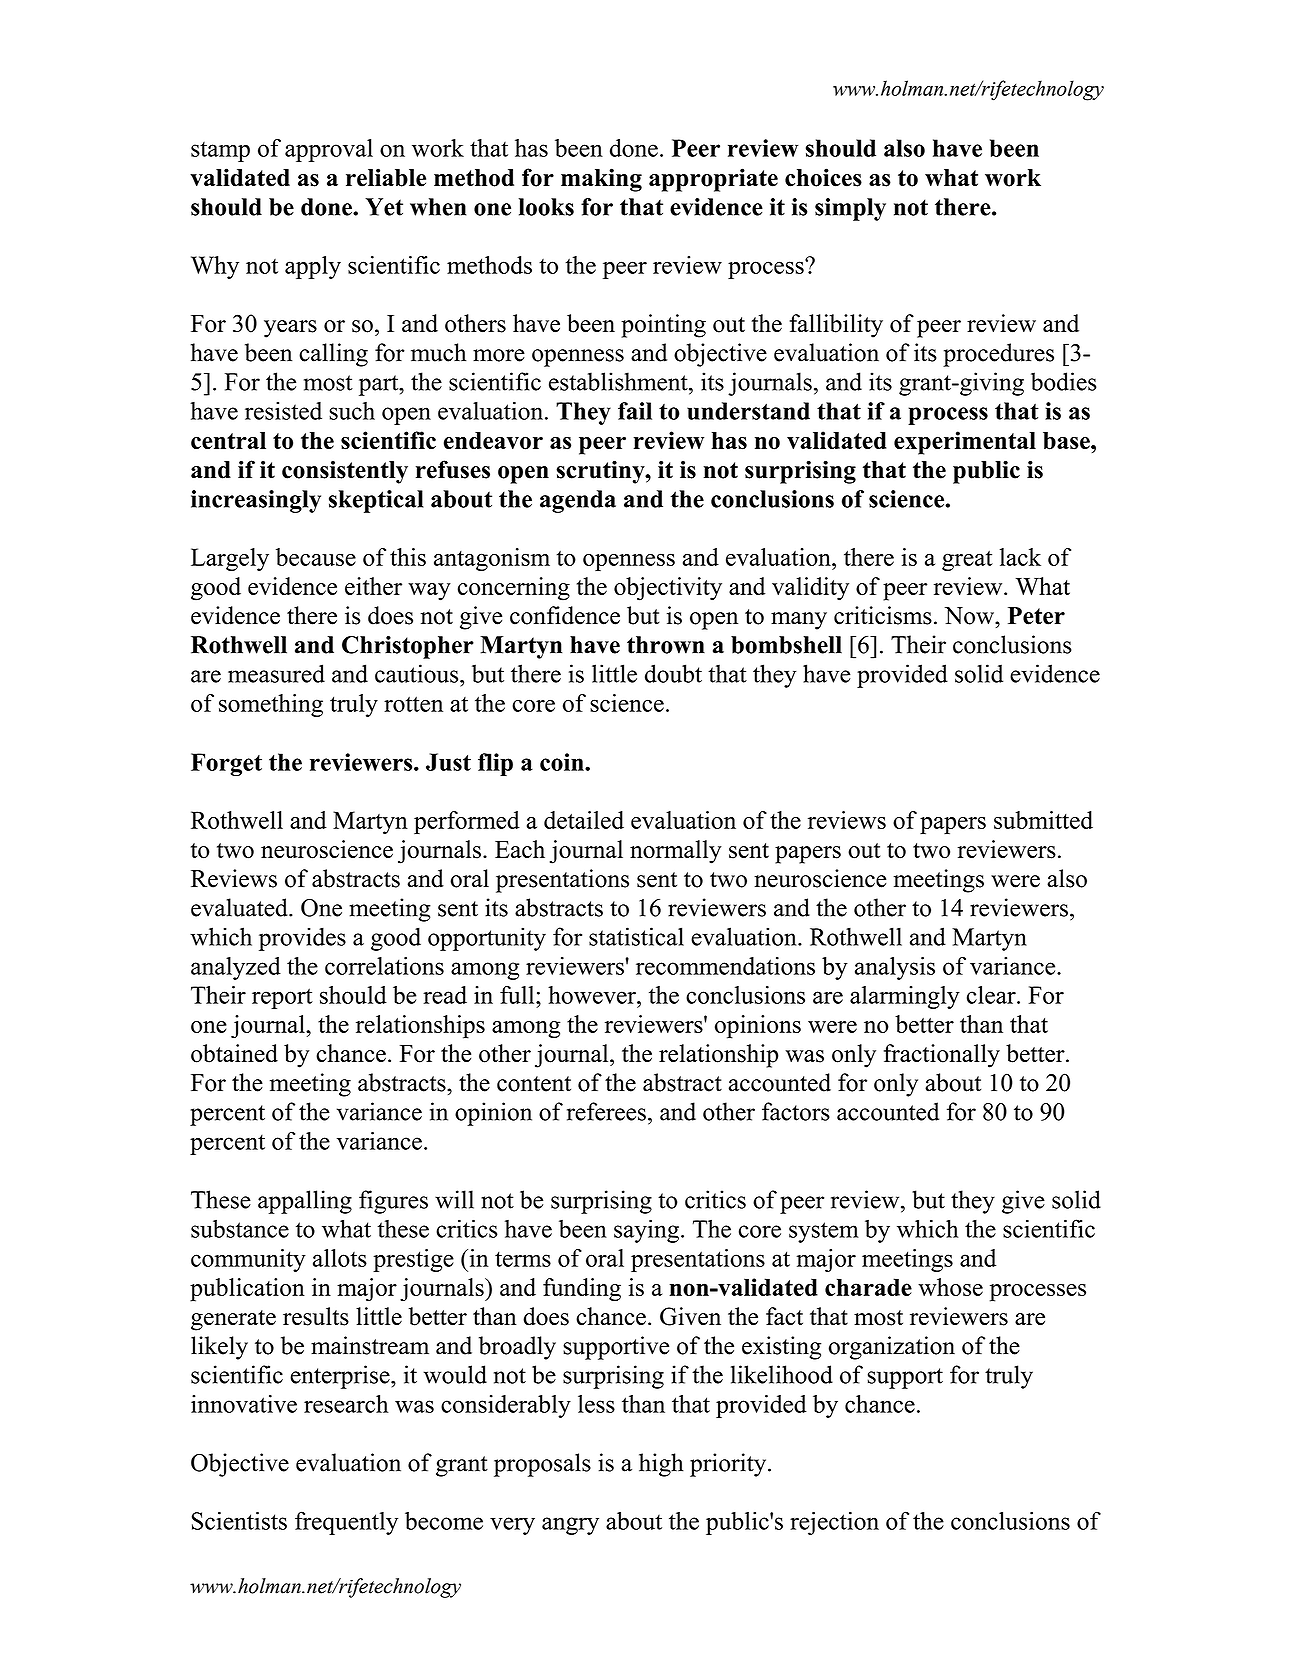  Describe the element at coordinates (346, 1523) in the screenshot. I see `frequently` at that location.
